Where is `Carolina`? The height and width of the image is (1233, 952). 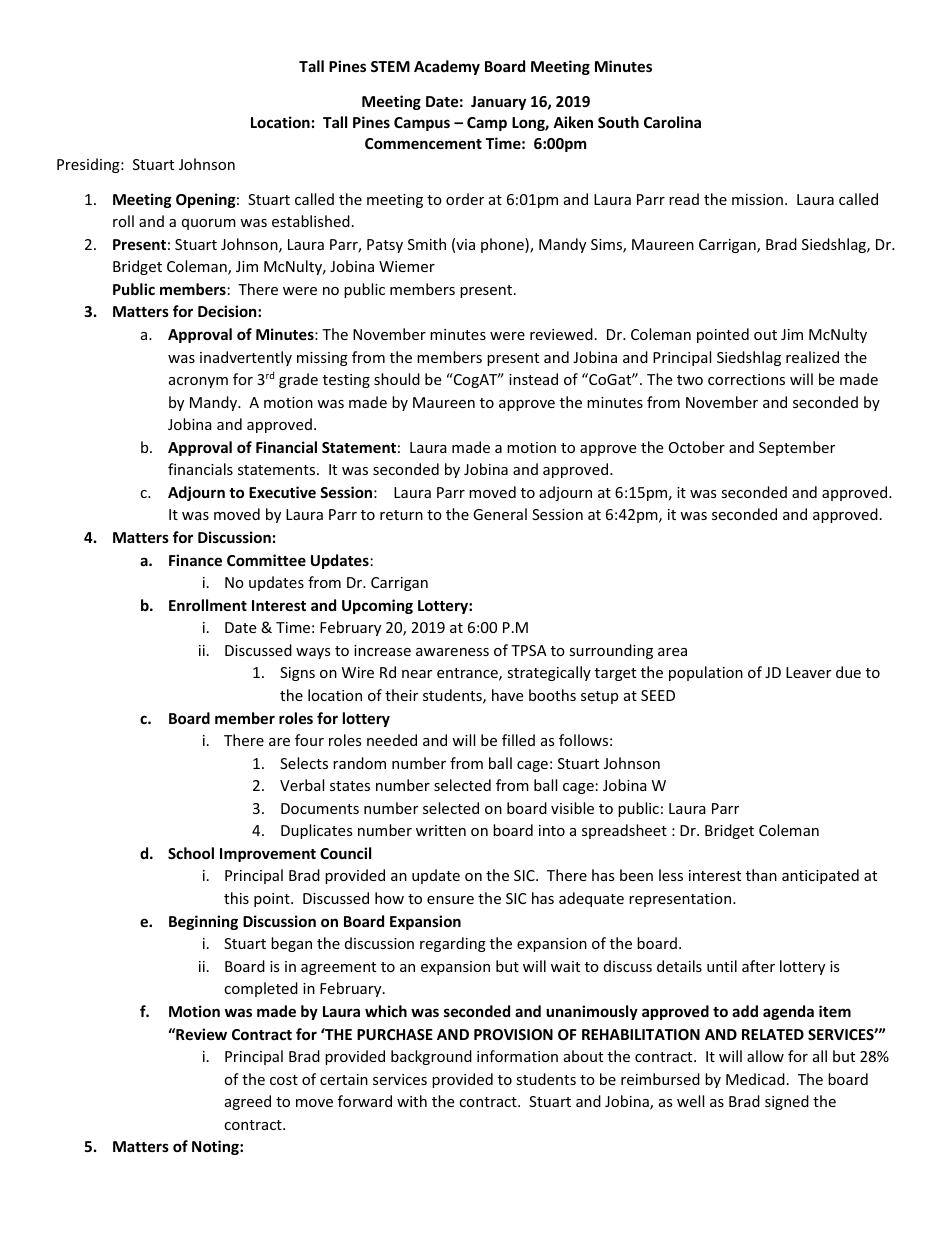
Carolina is located at coordinates (672, 122).
